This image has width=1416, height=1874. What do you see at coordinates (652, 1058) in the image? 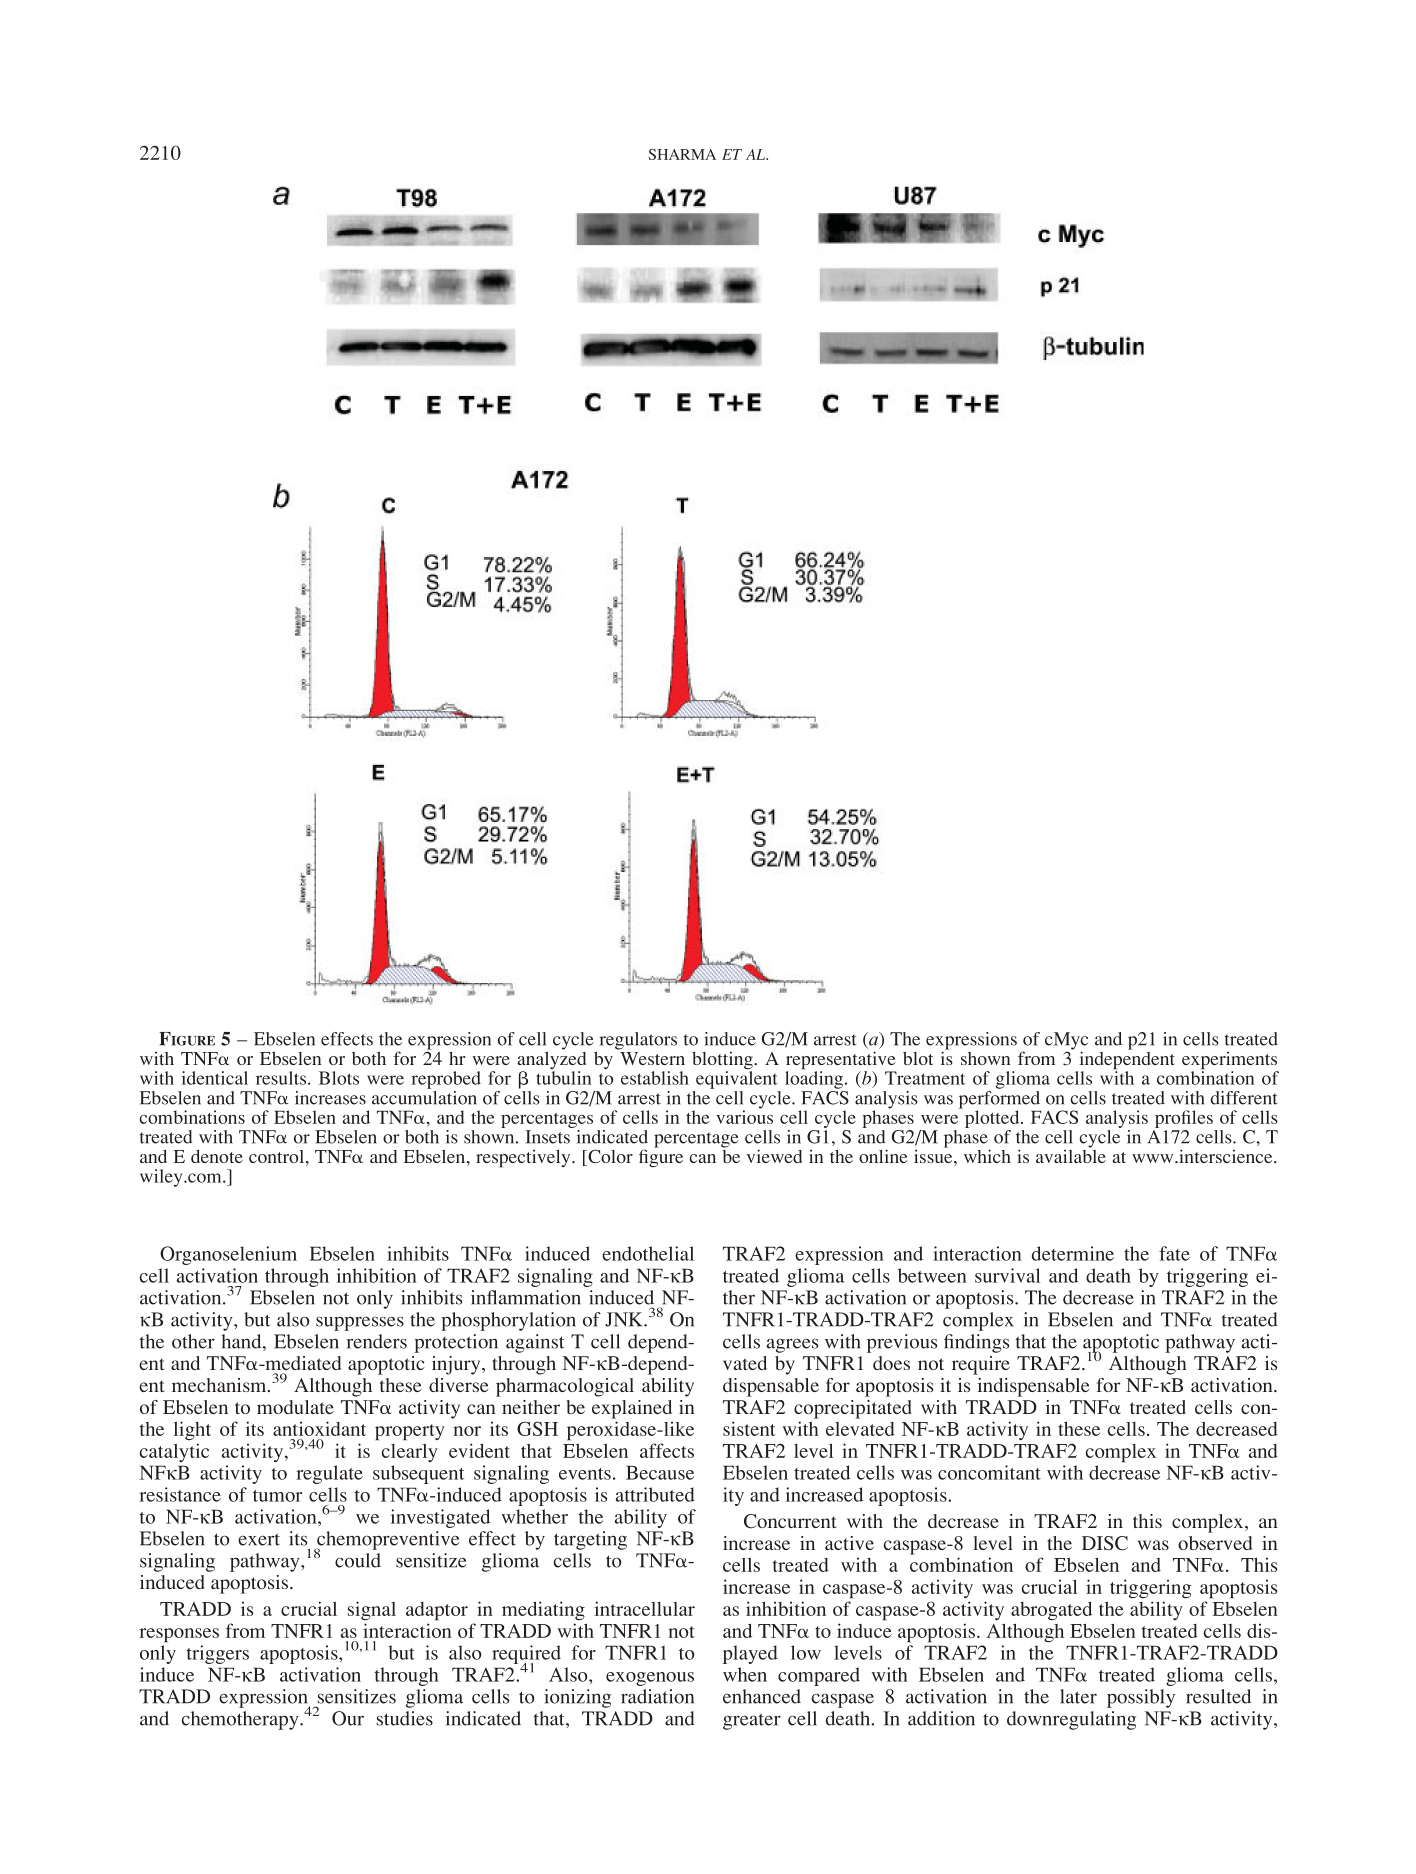
I see `Western` at bounding box center [652, 1058].
